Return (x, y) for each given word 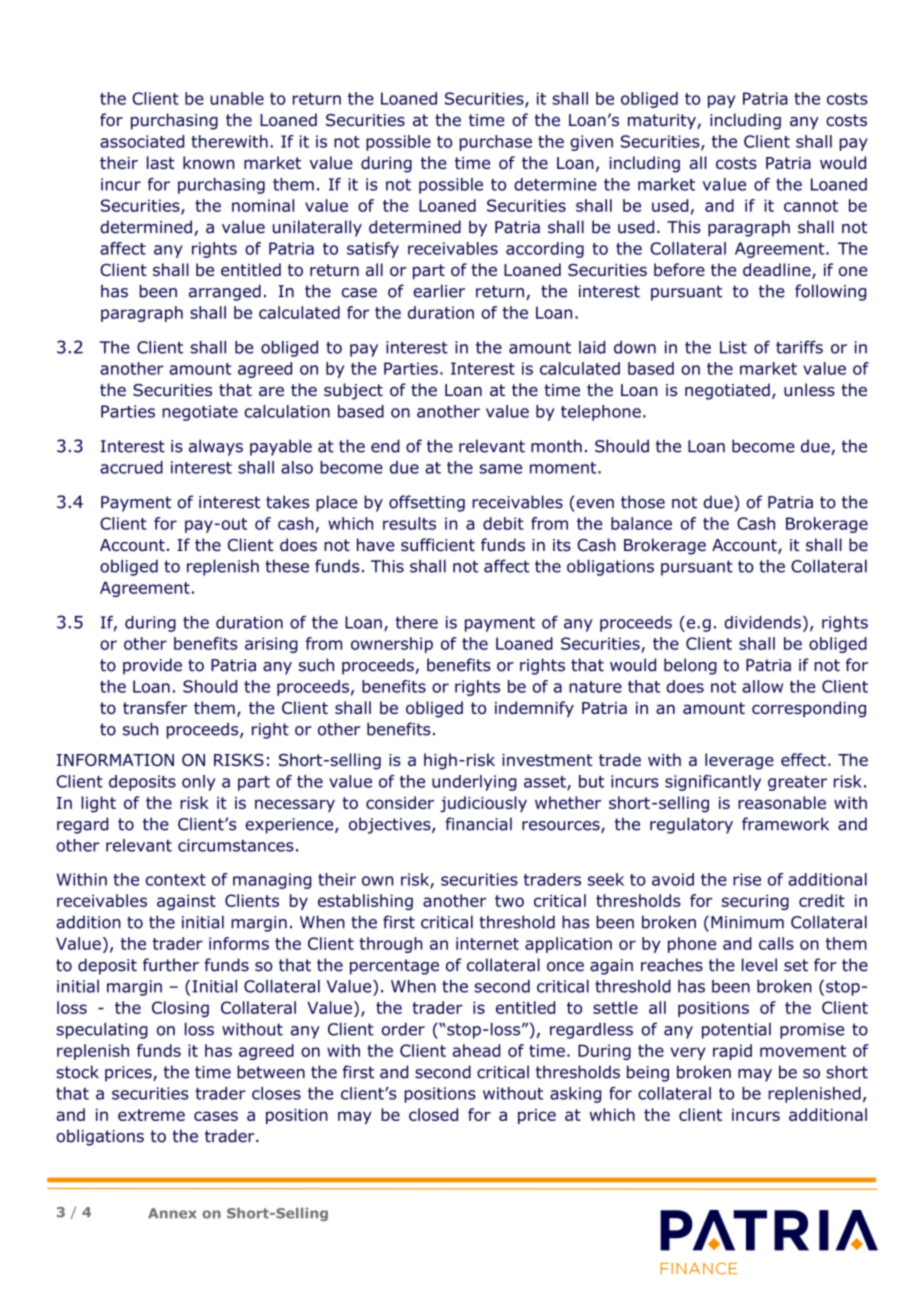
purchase (496, 143)
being (648, 1073)
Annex (172, 1213)
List (733, 347)
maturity (663, 122)
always (216, 447)
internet (487, 943)
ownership (392, 645)
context (176, 880)
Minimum (747, 922)
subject (353, 391)
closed (433, 1114)
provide (152, 666)
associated (142, 141)
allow (762, 686)
